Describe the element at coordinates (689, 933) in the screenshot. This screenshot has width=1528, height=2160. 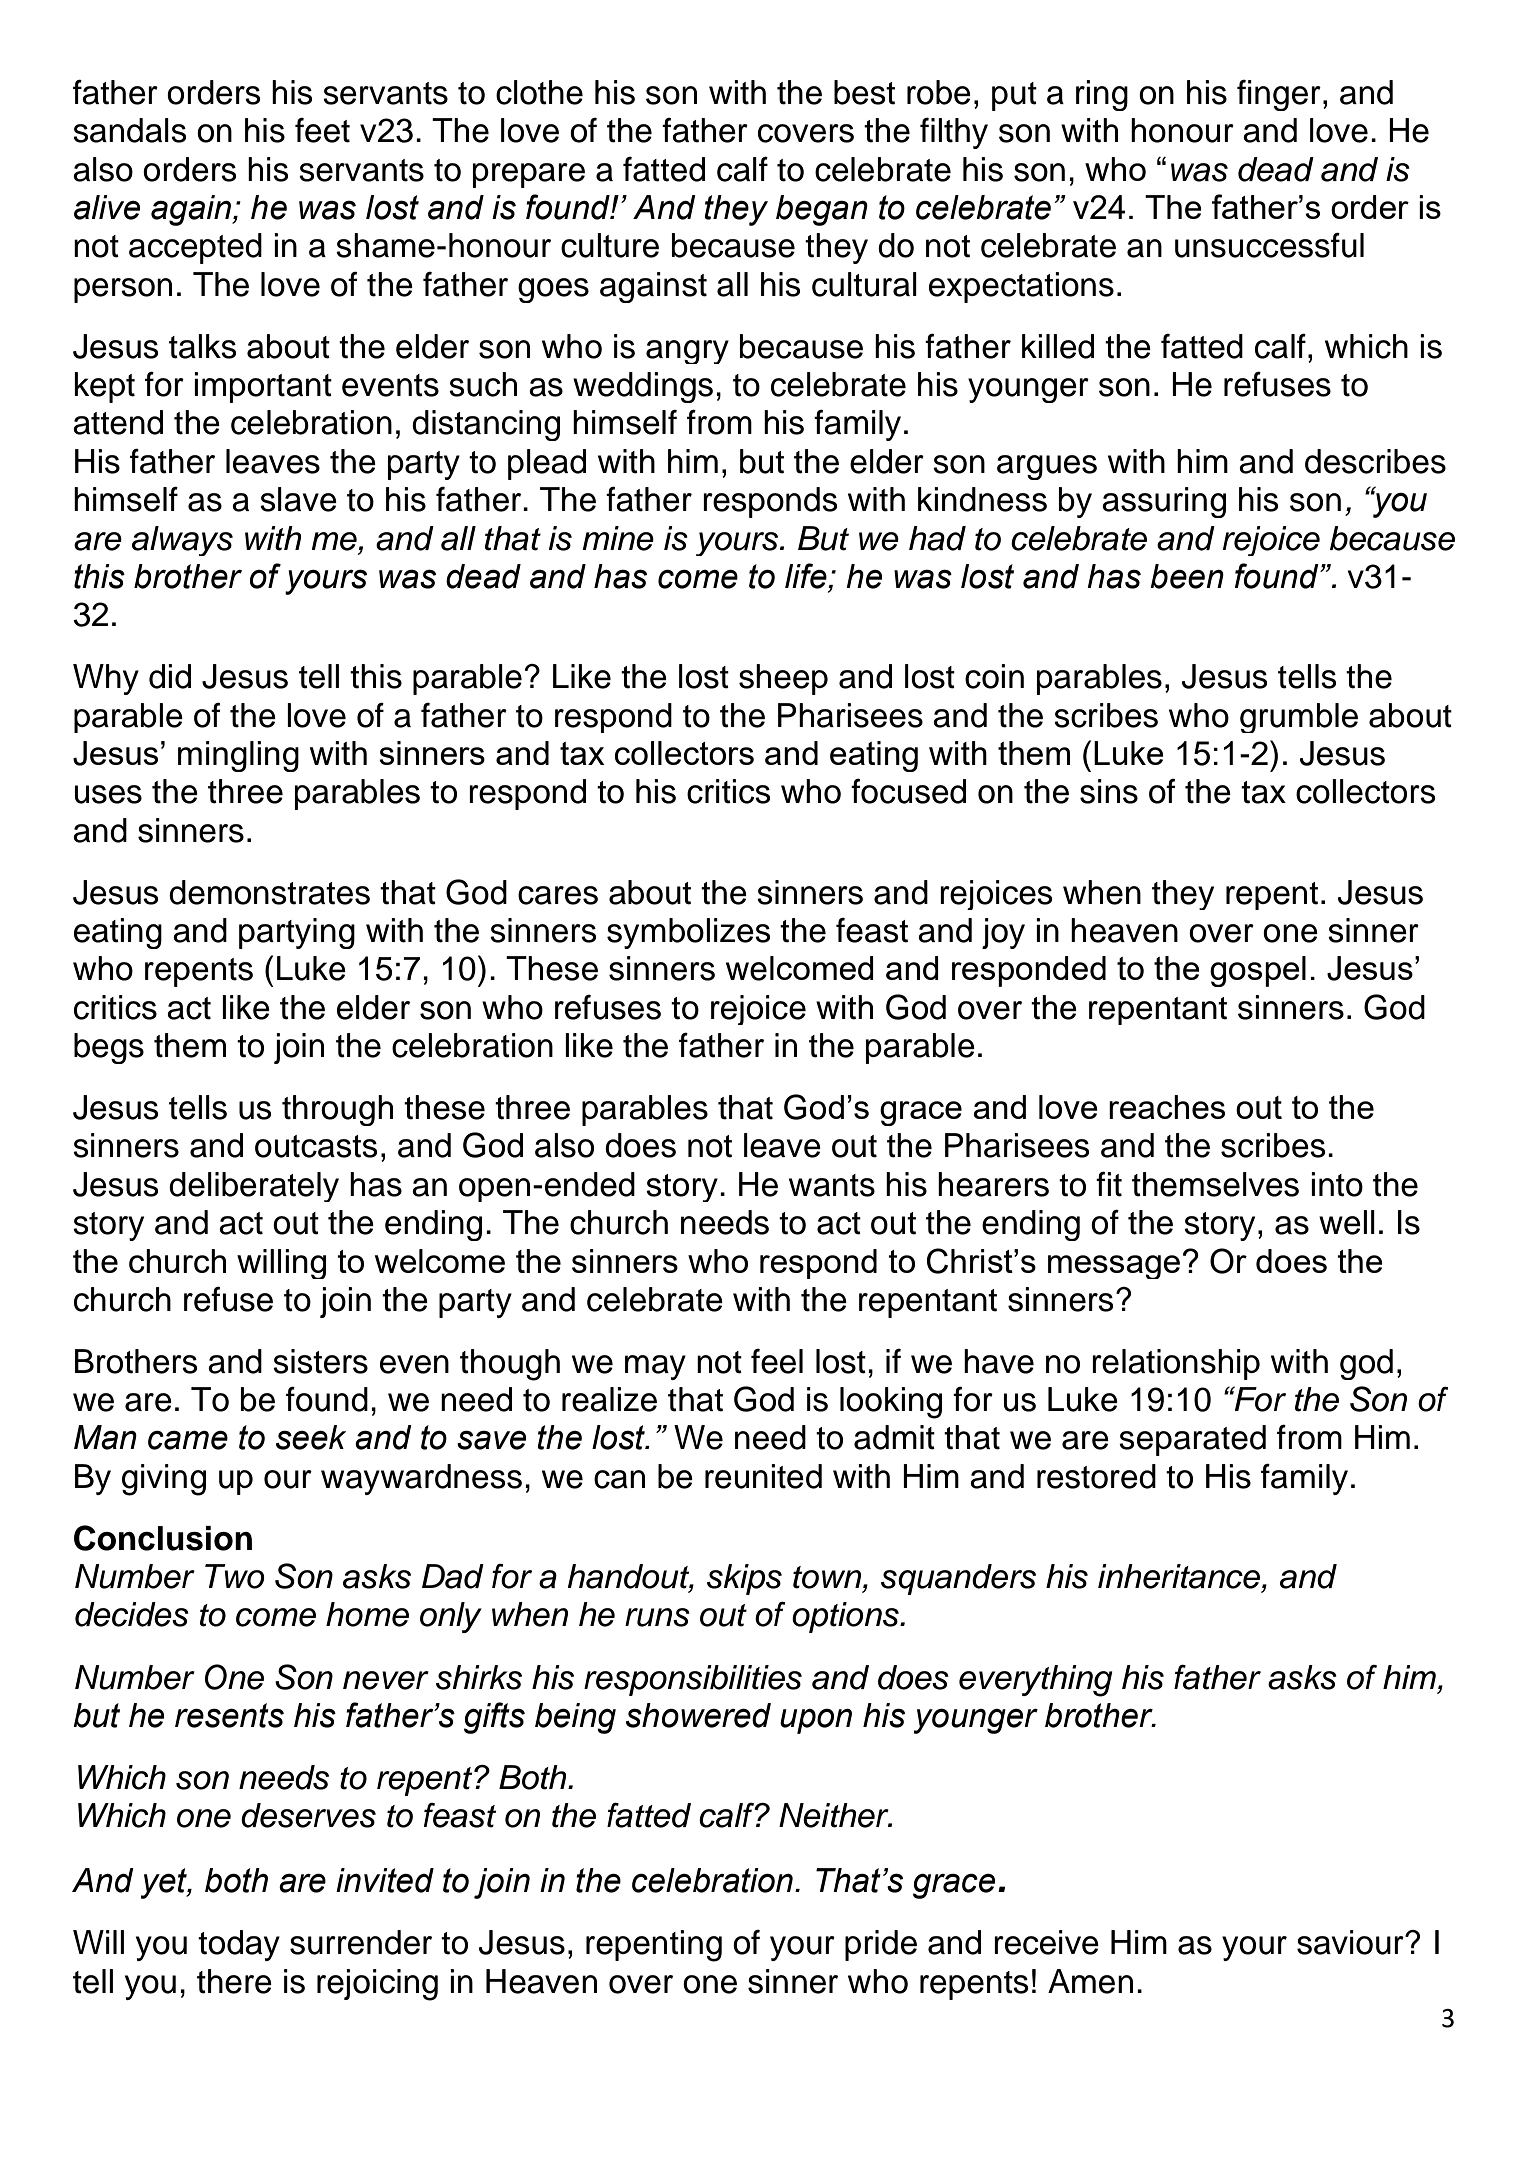
I see `symbolizes` at that location.
